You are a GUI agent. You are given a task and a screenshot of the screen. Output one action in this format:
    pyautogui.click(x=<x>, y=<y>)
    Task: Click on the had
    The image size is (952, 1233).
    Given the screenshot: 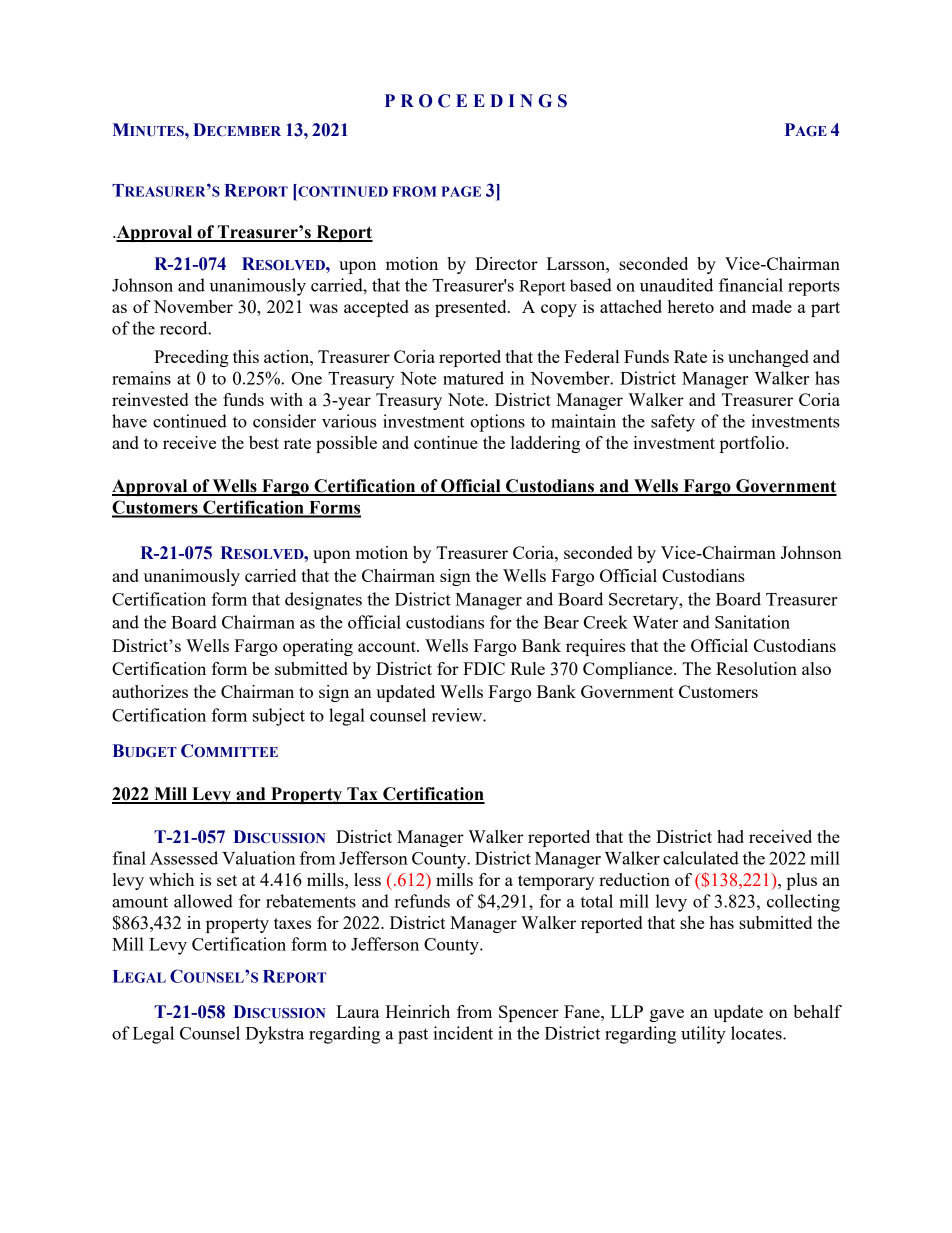 What is the action you would take?
    pyautogui.click(x=730, y=836)
